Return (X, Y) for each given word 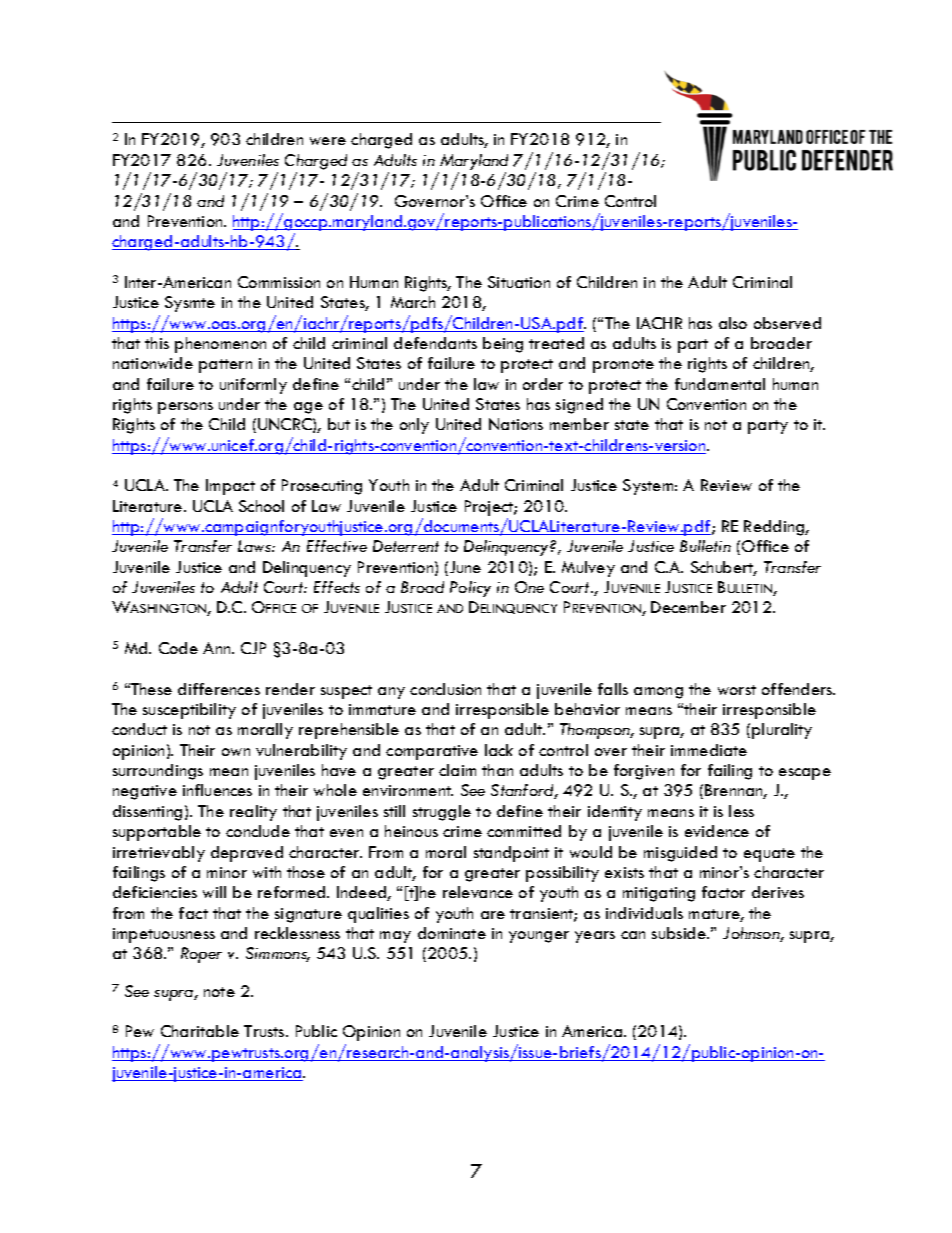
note (219, 992)
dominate (452, 933)
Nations (516, 424)
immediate (709, 750)
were (328, 141)
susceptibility (189, 711)
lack (499, 750)
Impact (230, 487)
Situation (519, 282)
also (733, 323)
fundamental (720, 384)
